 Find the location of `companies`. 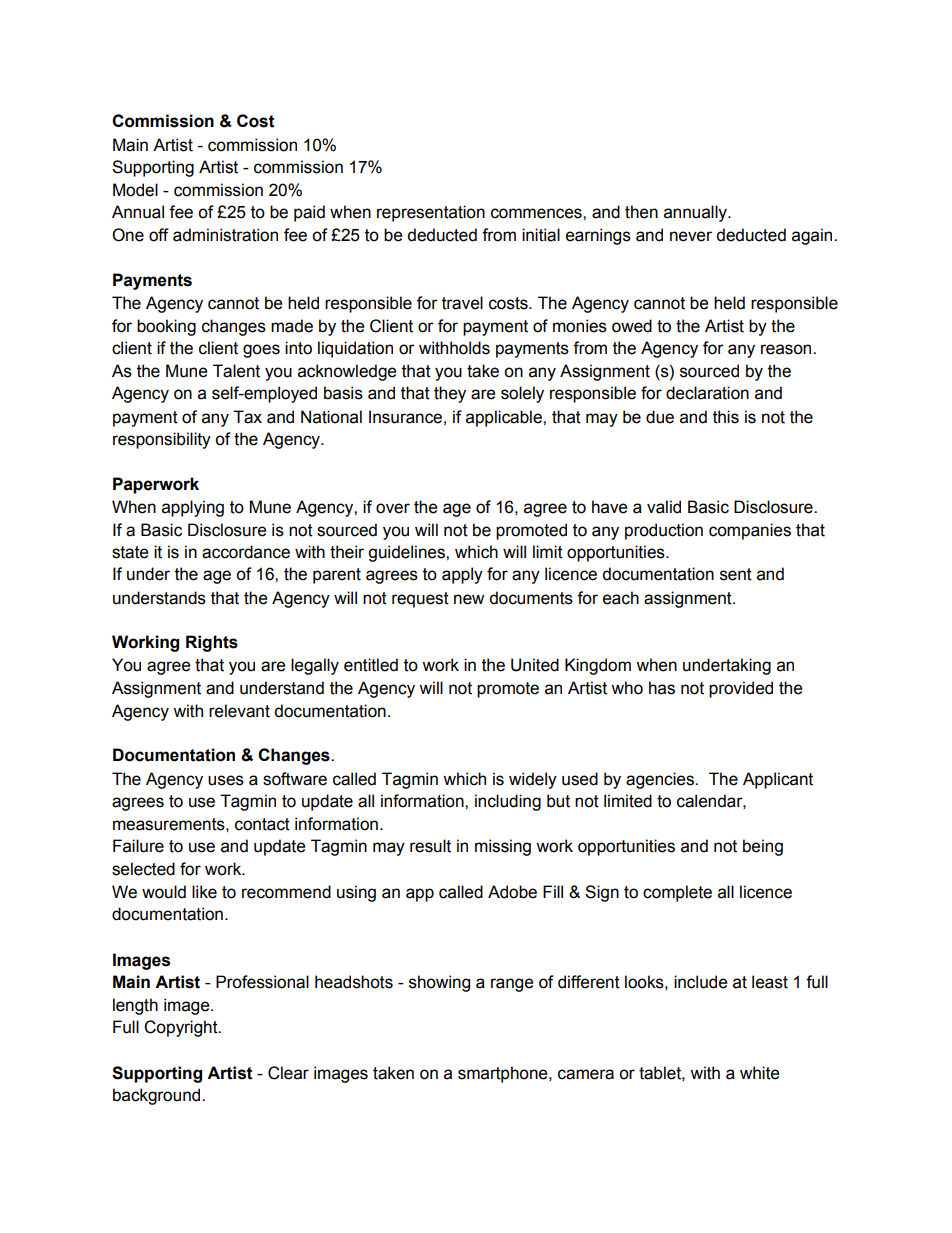

companies is located at coordinates (750, 531).
